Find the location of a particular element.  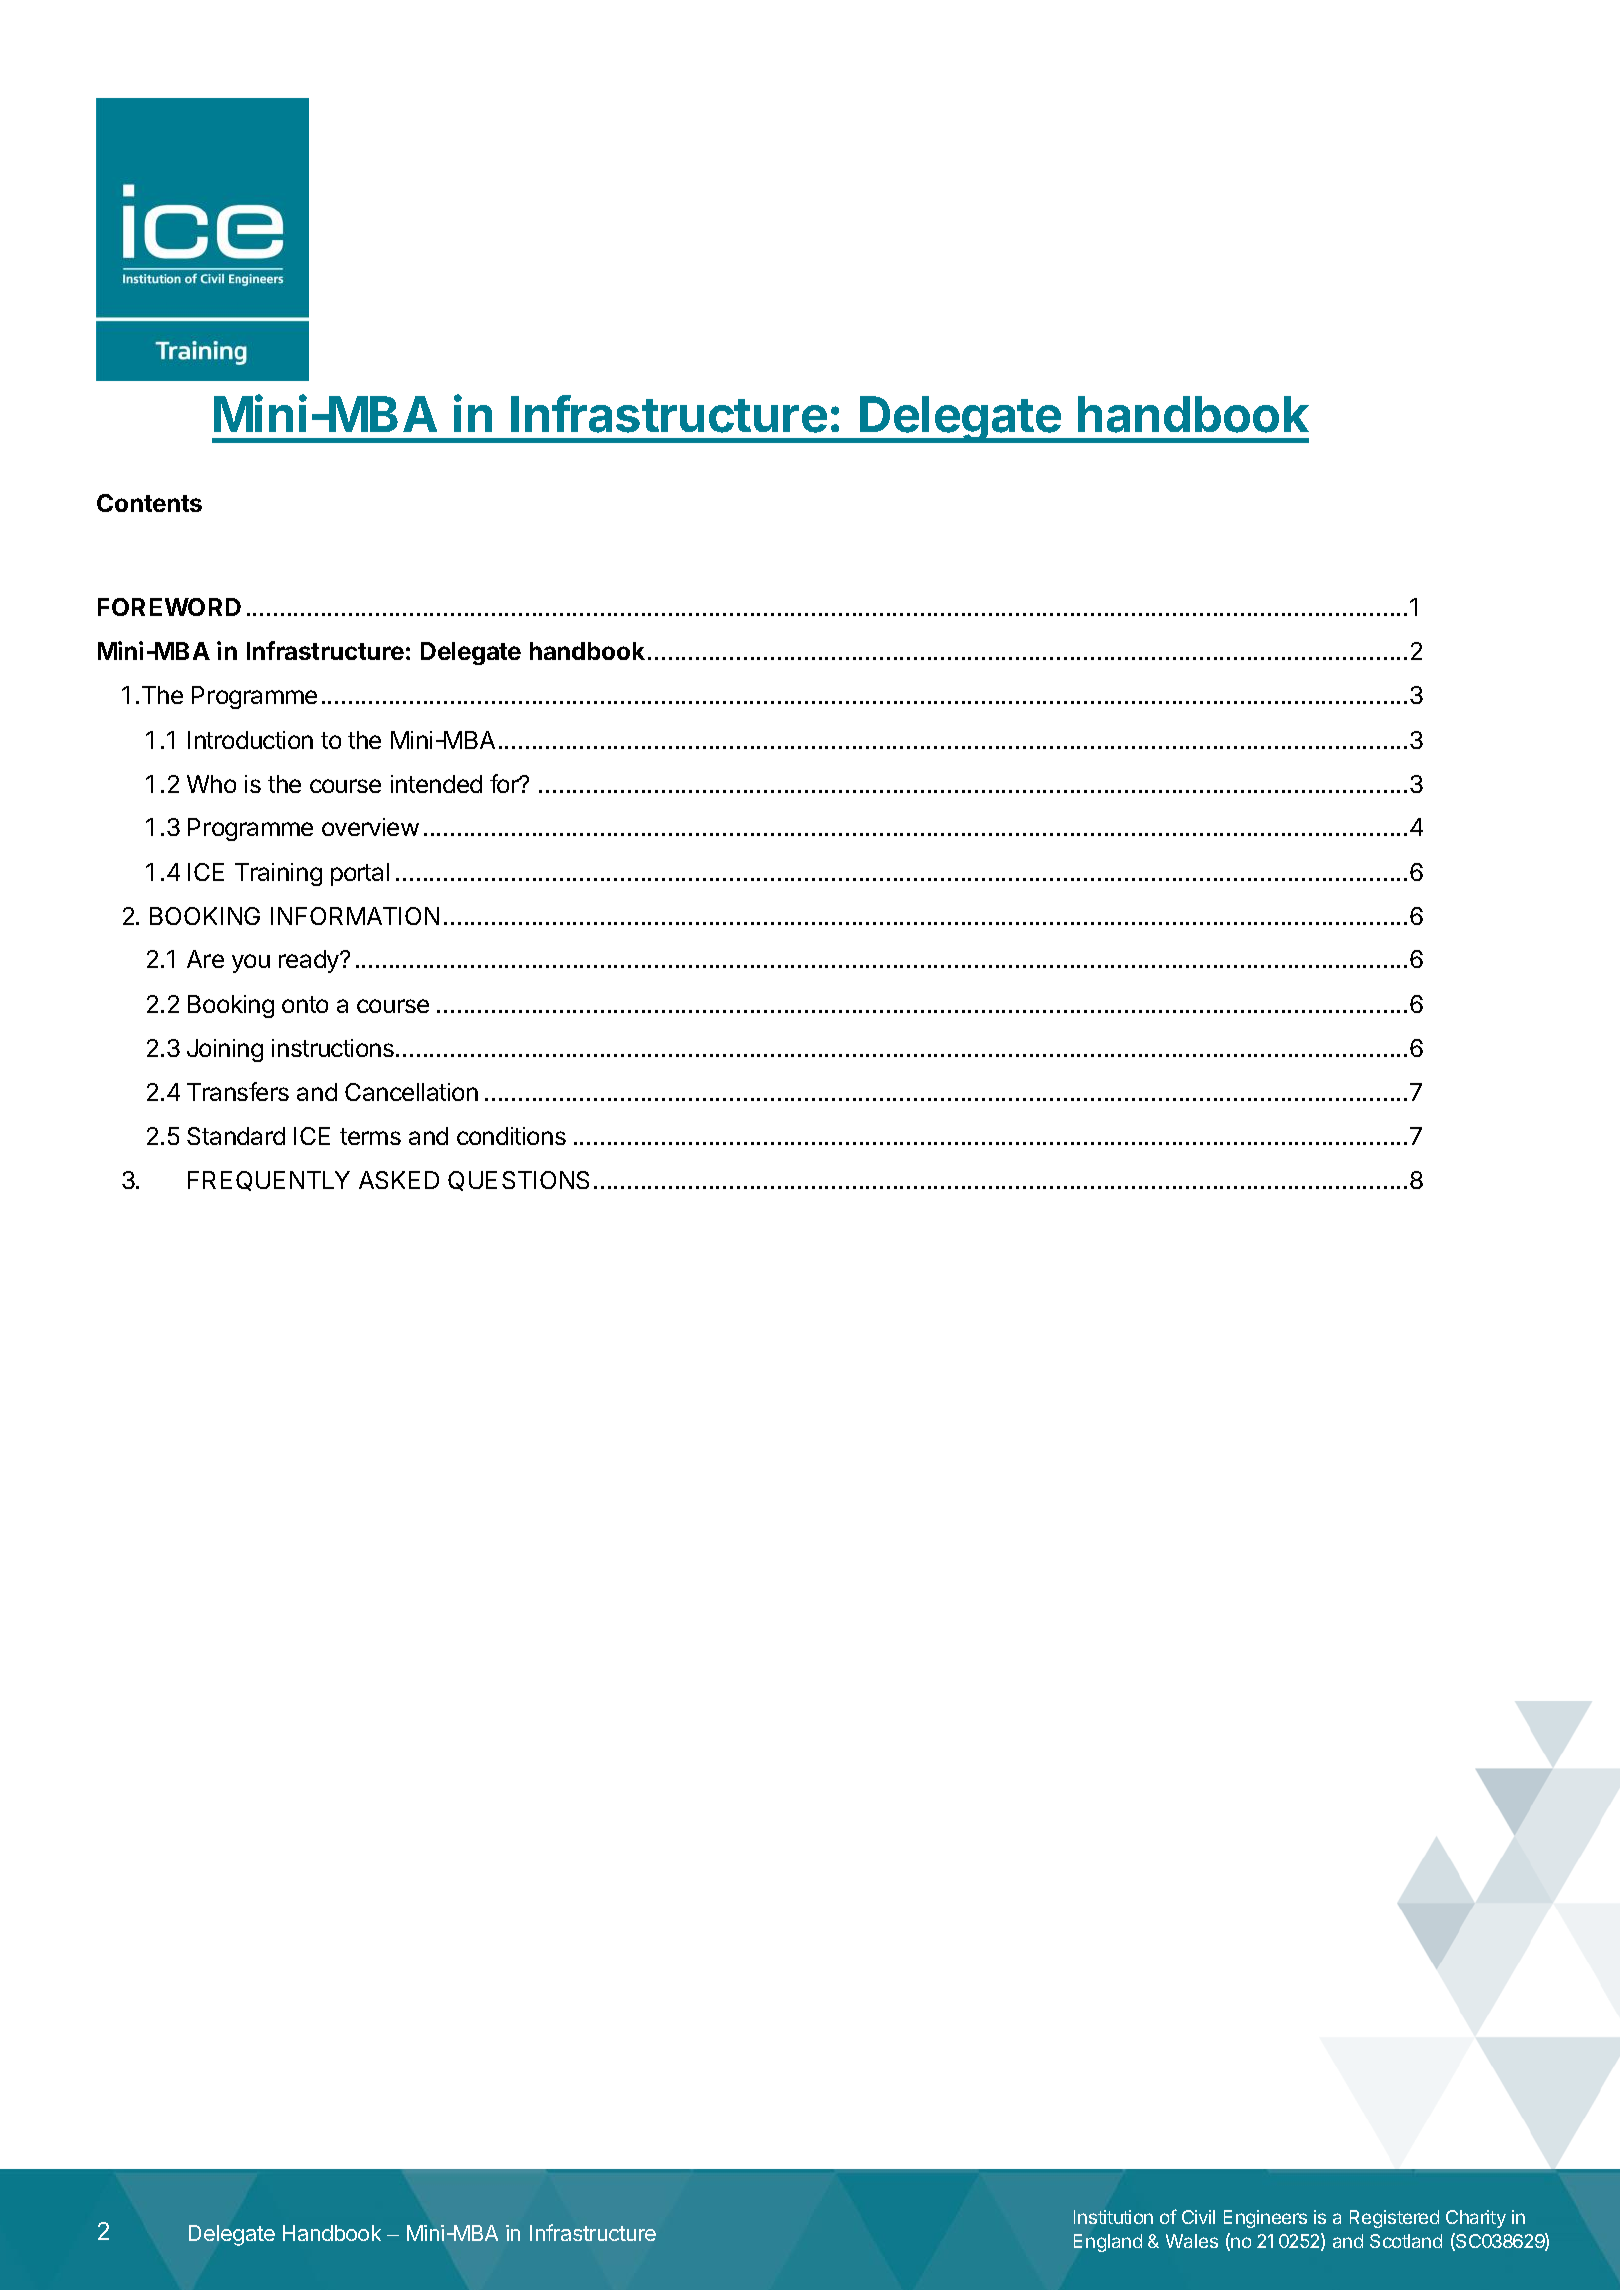

intended is located at coordinates (436, 784).
